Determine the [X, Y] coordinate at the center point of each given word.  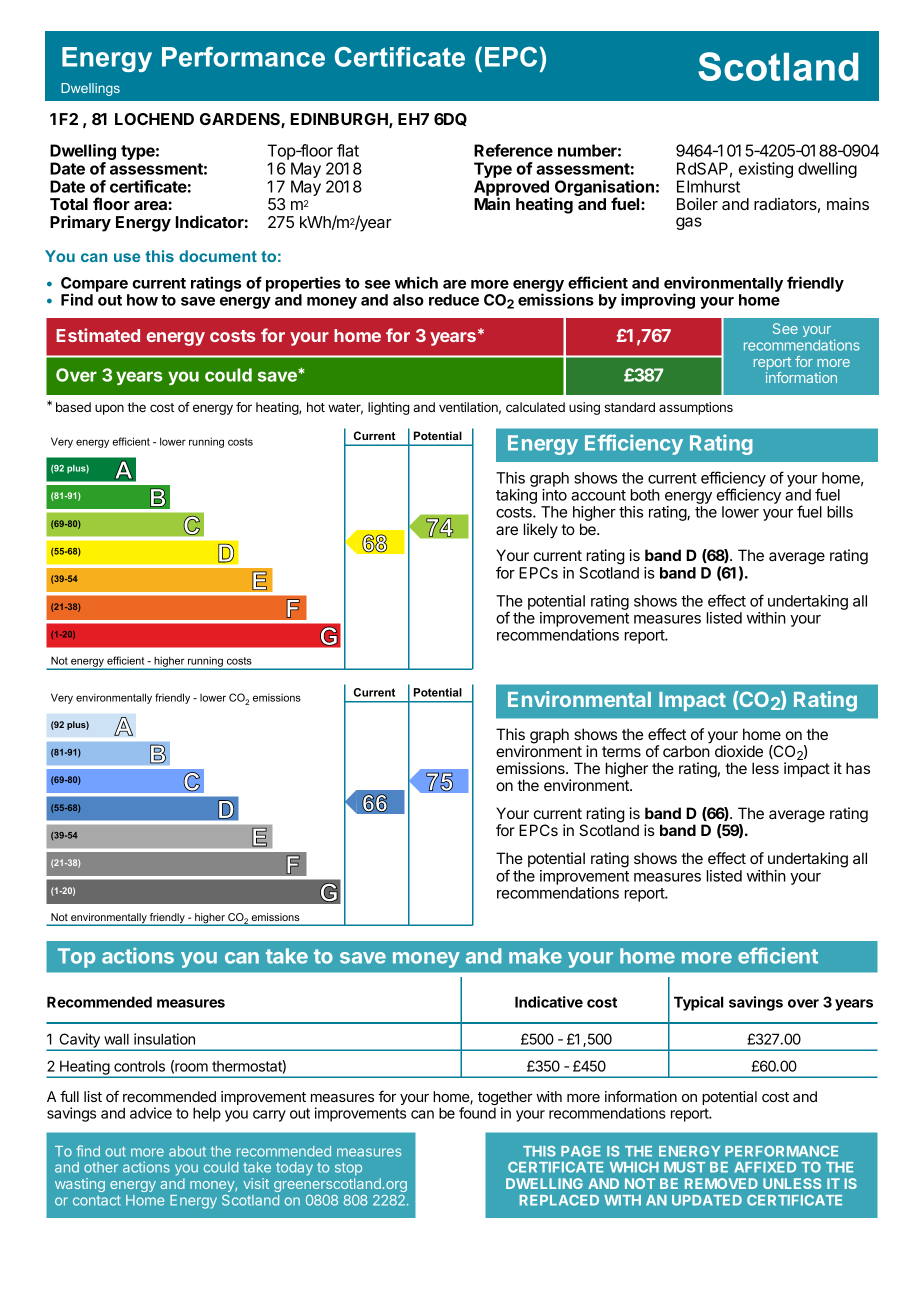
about [187, 1151]
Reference [513, 150]
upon [109, 409]
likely [541, 531]
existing [766, 170]
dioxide [739, 751]
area [151, 205]
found [477, 1113]
